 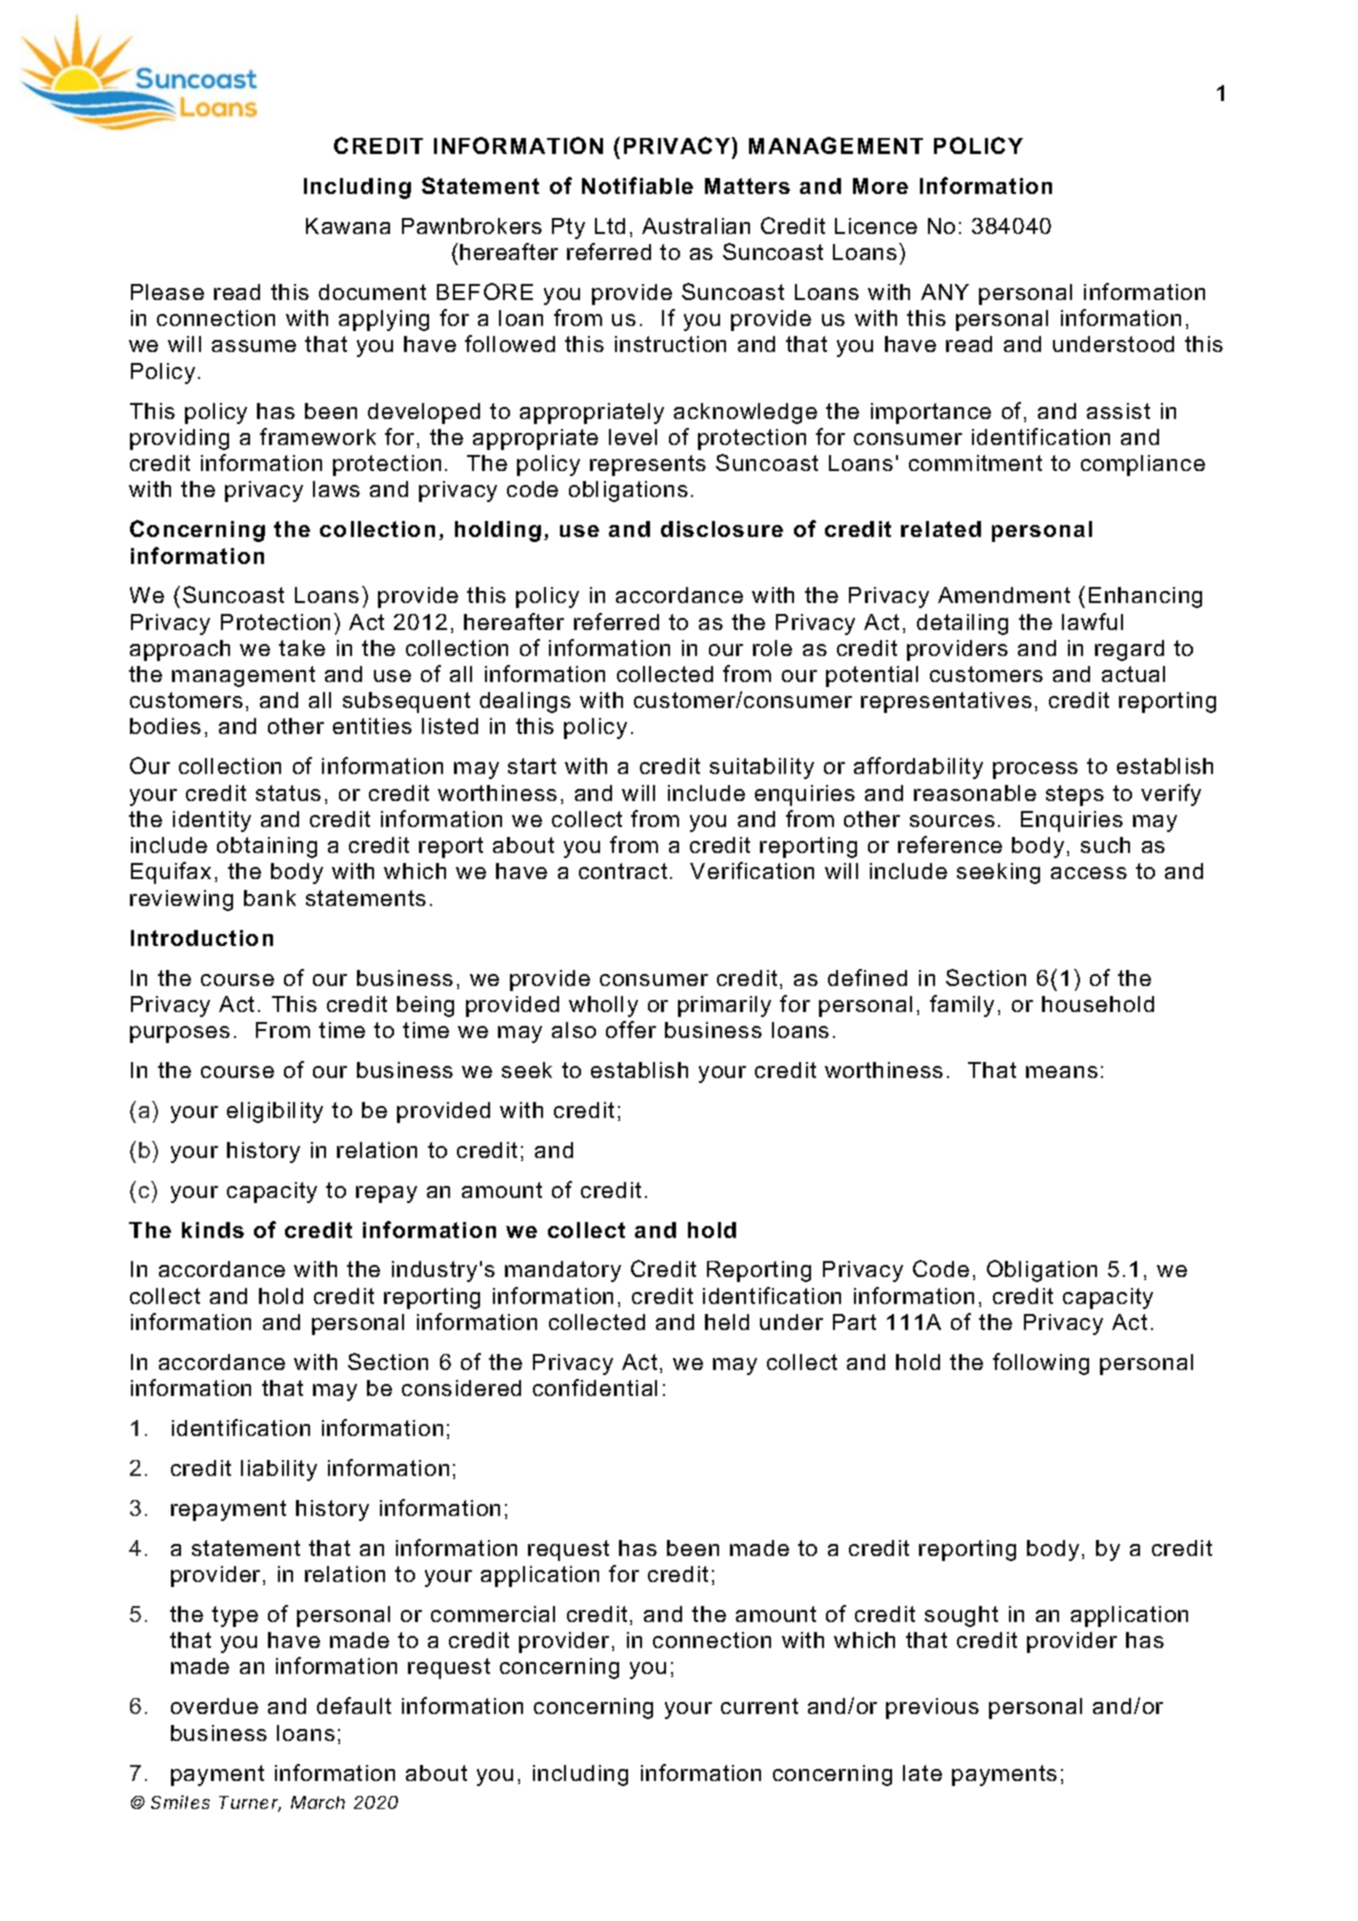 I want to click on means, so click(x=1062, y=1072).
